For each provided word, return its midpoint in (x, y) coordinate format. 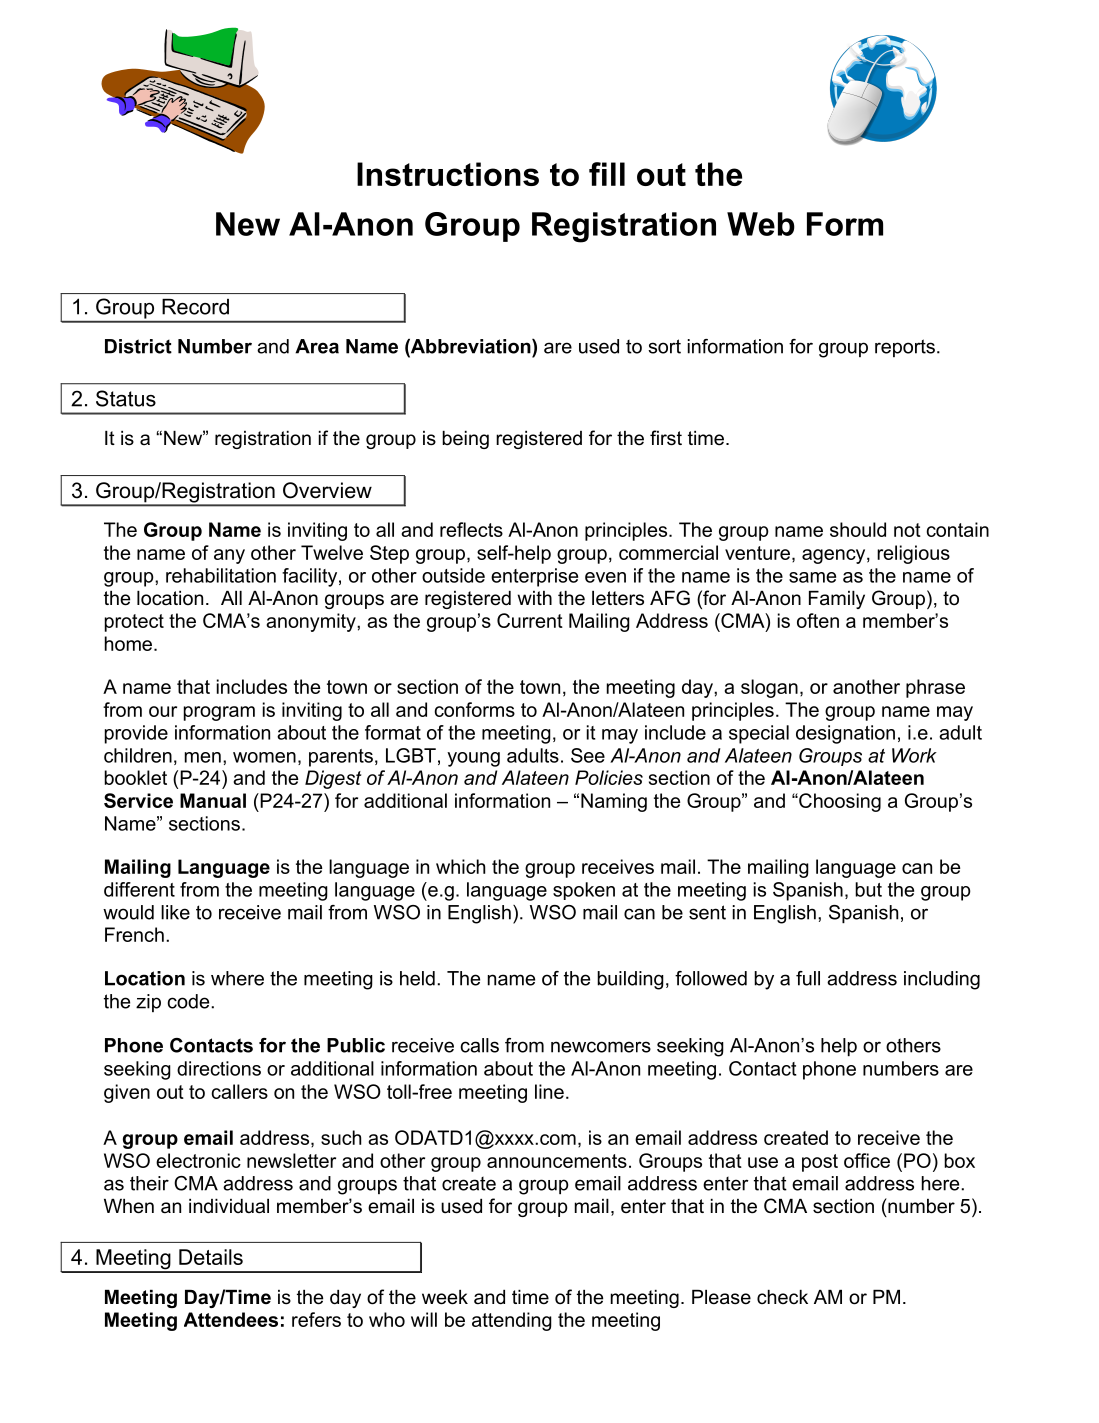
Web (761, 224)
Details (211, 1257)
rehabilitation (221, 575)
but (868, 889)
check (782, 1297)
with (534, 598)
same (812, 577)
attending (512, 1321)
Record (195, 307)
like (175, 912)
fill (607, 174)
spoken (584, 891)
